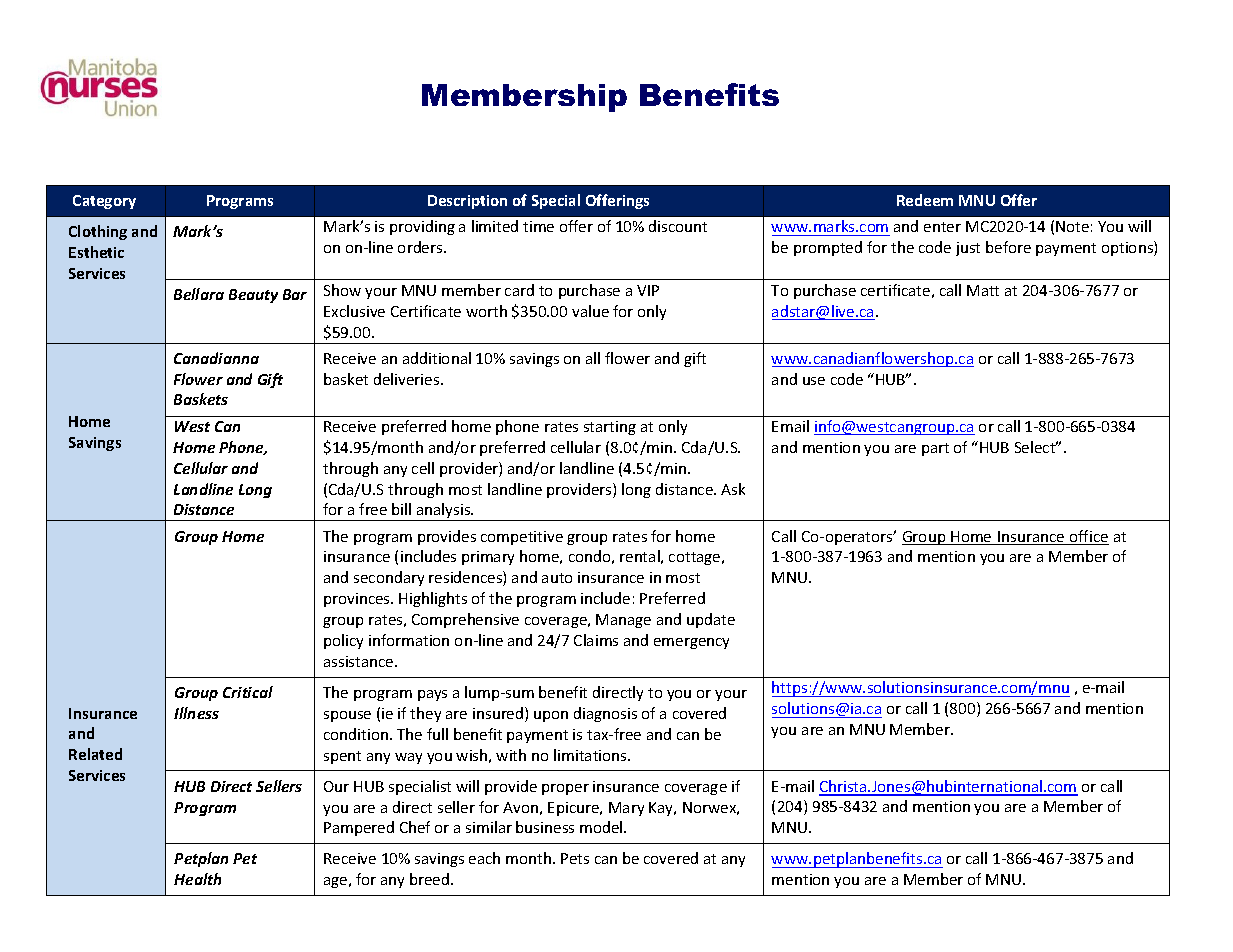  What do you see at coordinates (575, 858) in the page?
I see `Pets` at bounding box center [575, 858].
